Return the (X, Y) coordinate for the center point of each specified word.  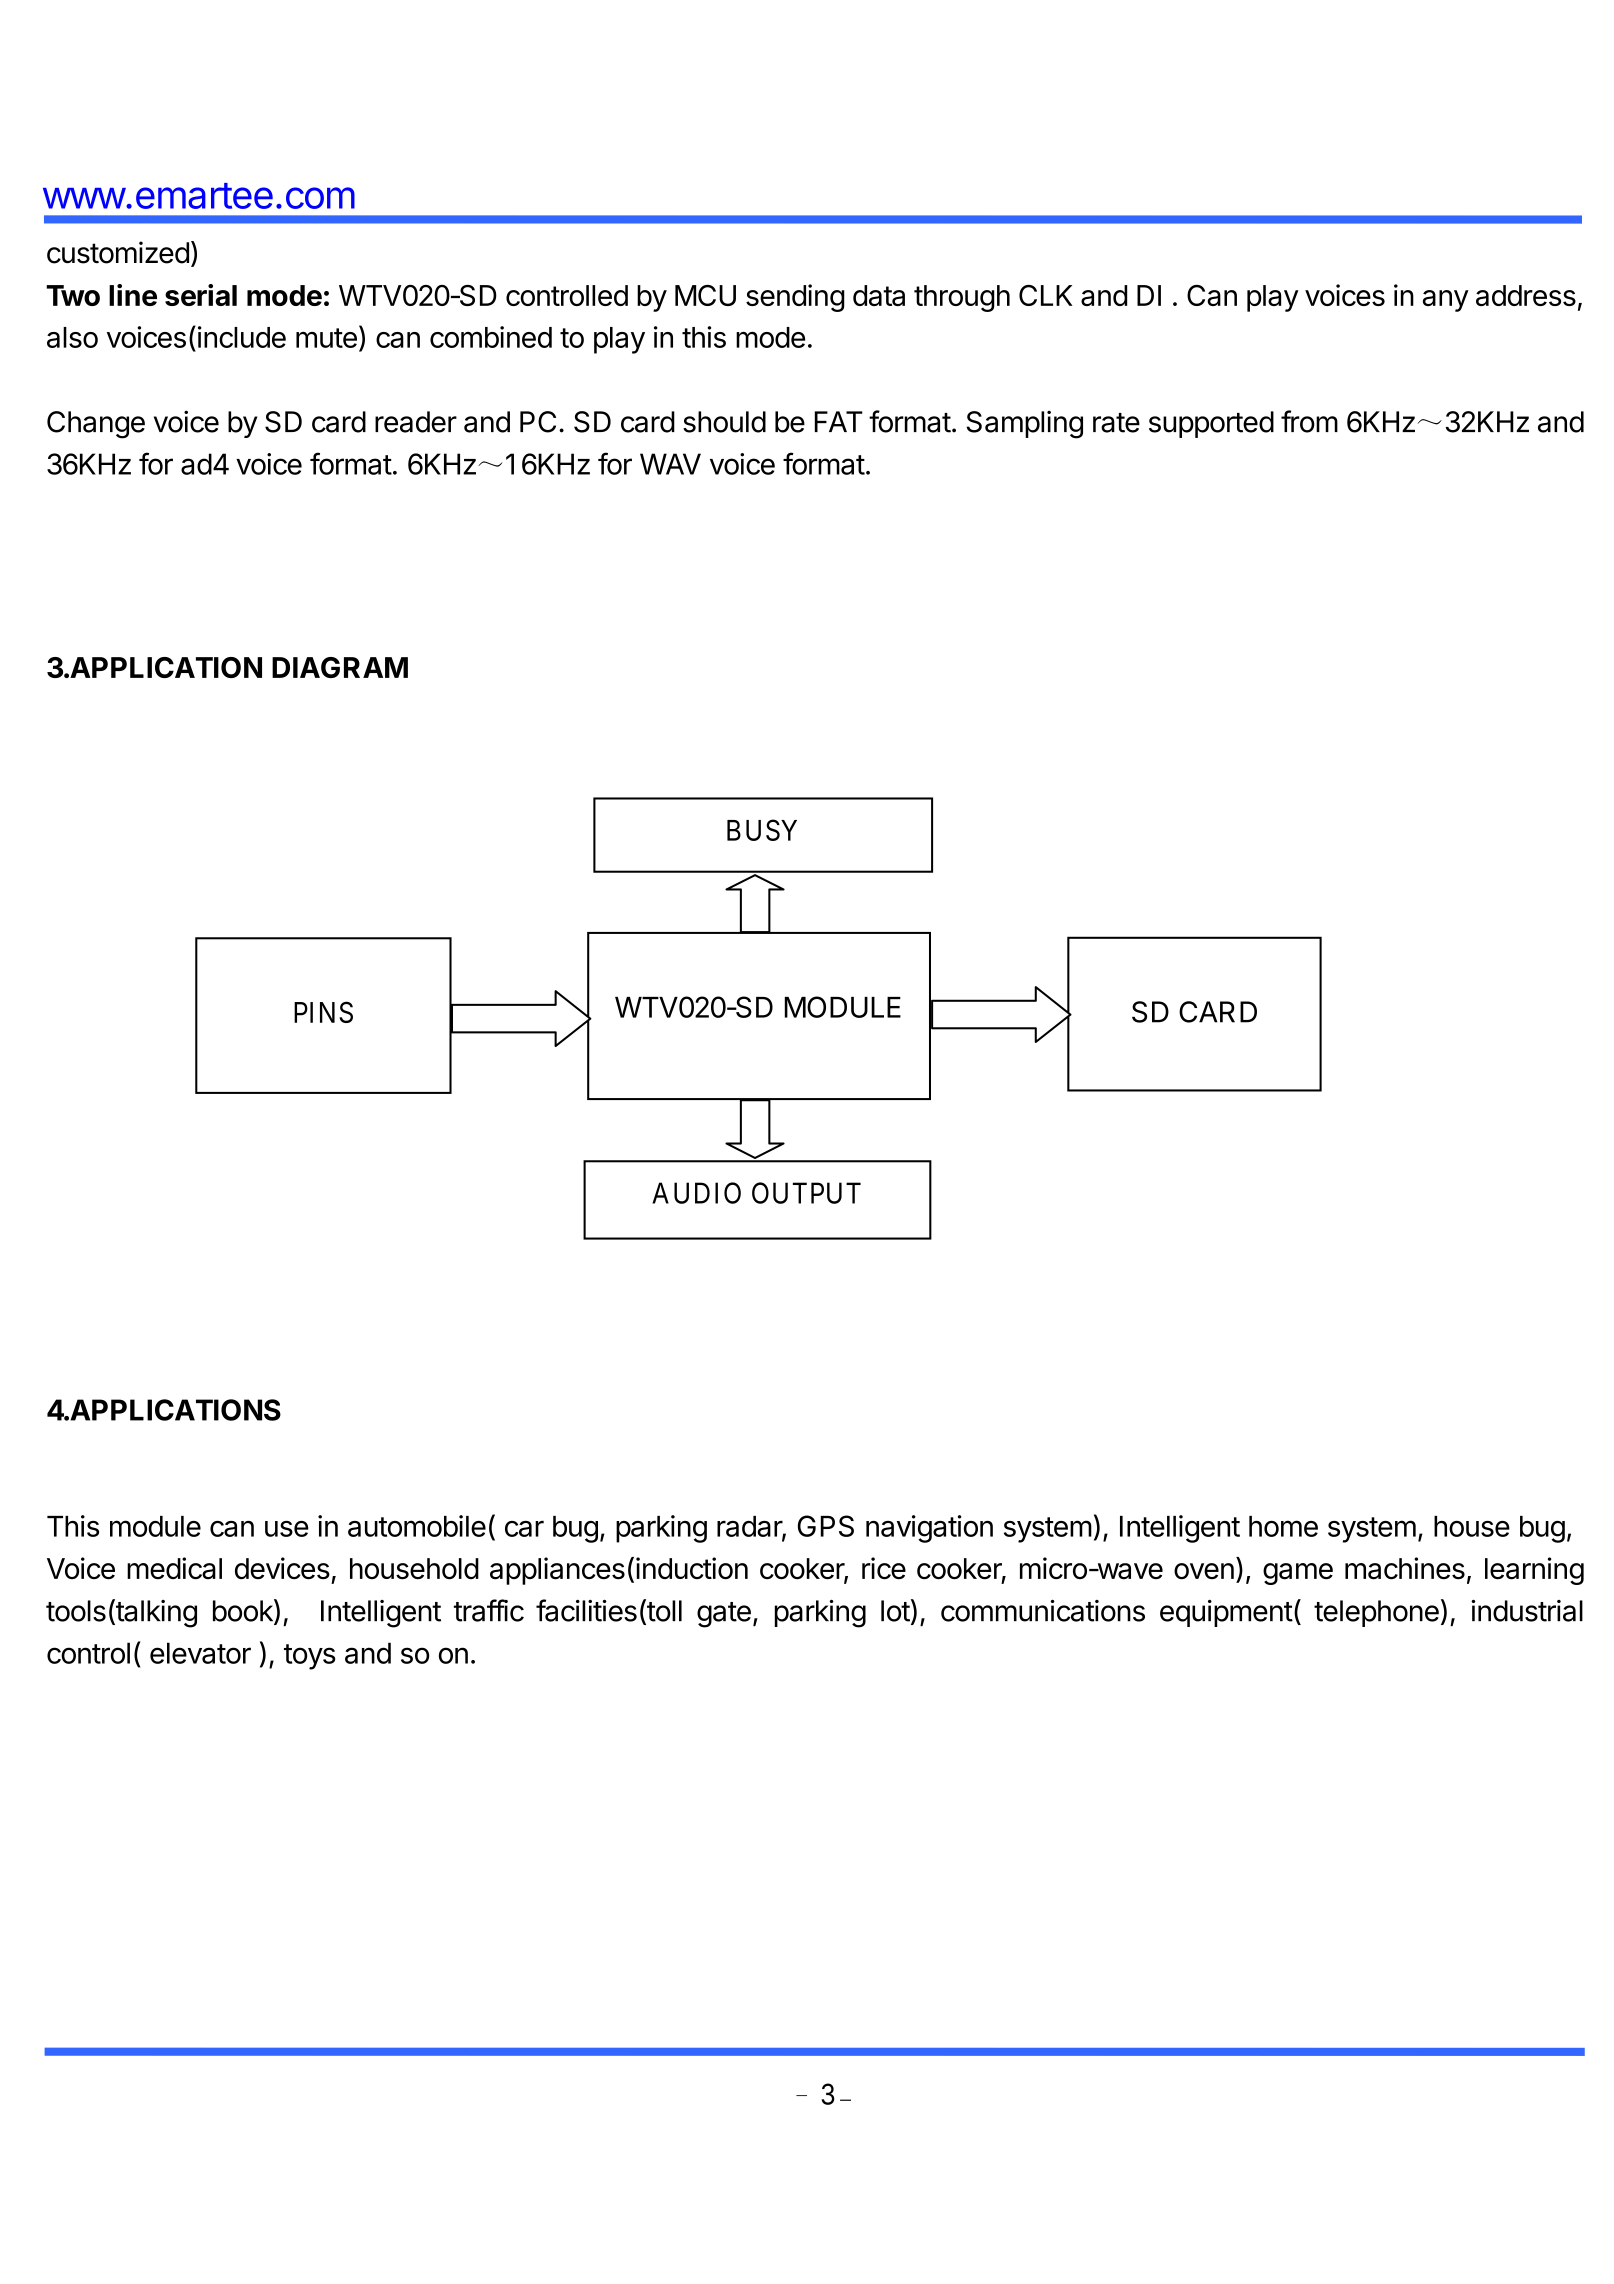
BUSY (762, 830)
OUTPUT (806, 1193)
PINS (323, 1012)
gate (724, 1615)
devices (282, 1568)
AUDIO (696, 1193)
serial (201, 295)
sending (795, 298)
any (1446, 301)
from (1309, 421)
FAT (839, 421)
